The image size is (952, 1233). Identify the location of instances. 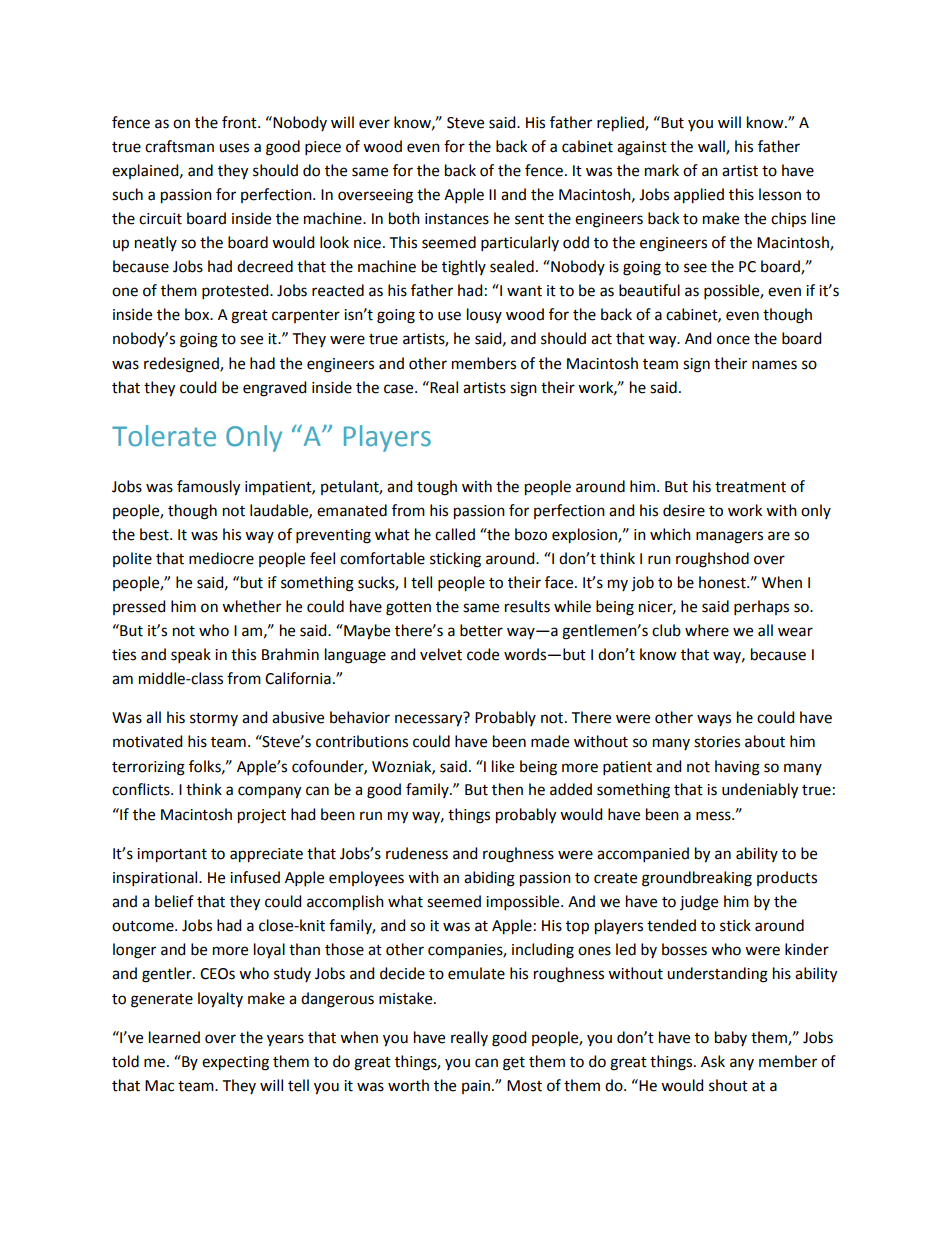
(457, 219).
